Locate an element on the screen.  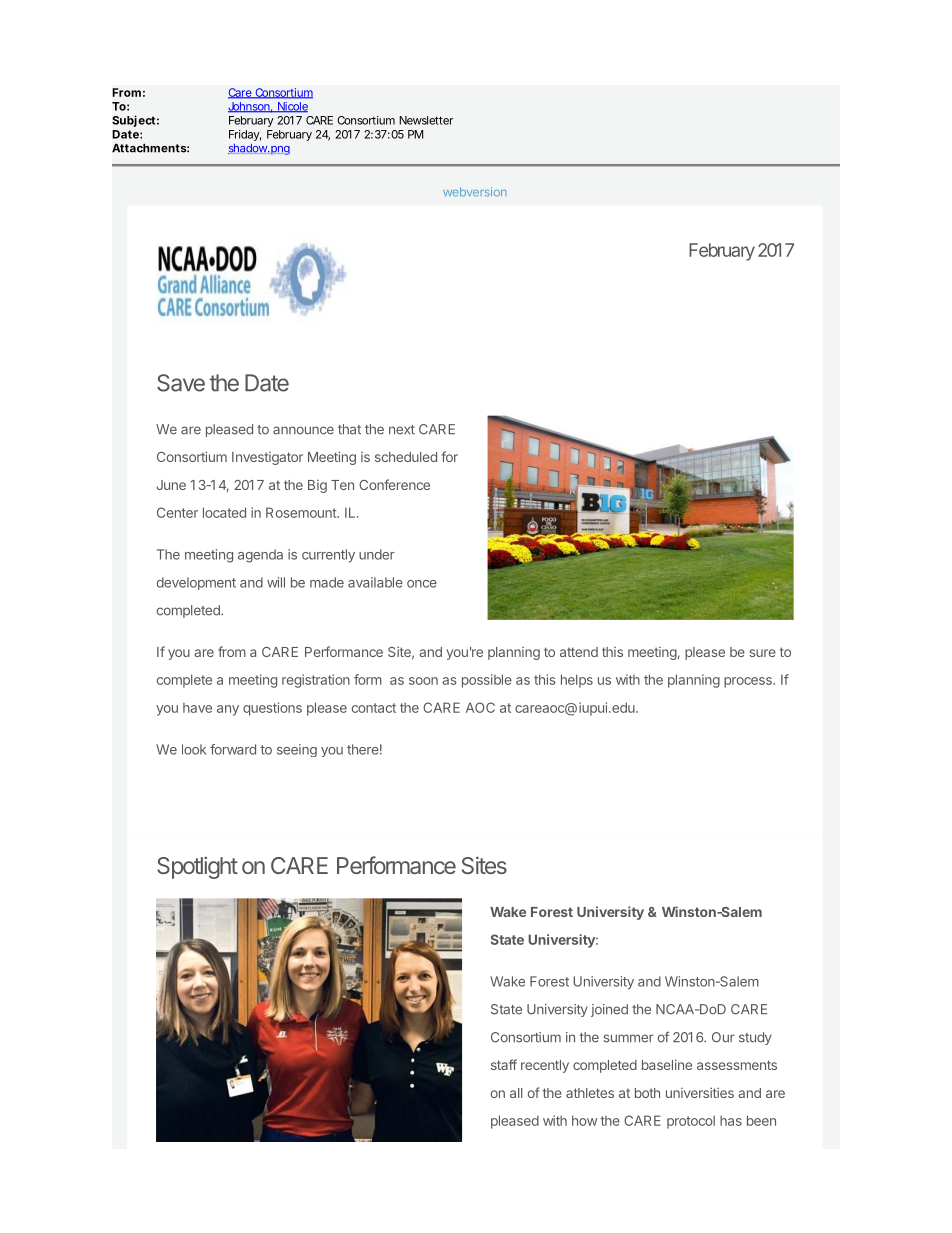
next is located at coordinates (402, 430).
